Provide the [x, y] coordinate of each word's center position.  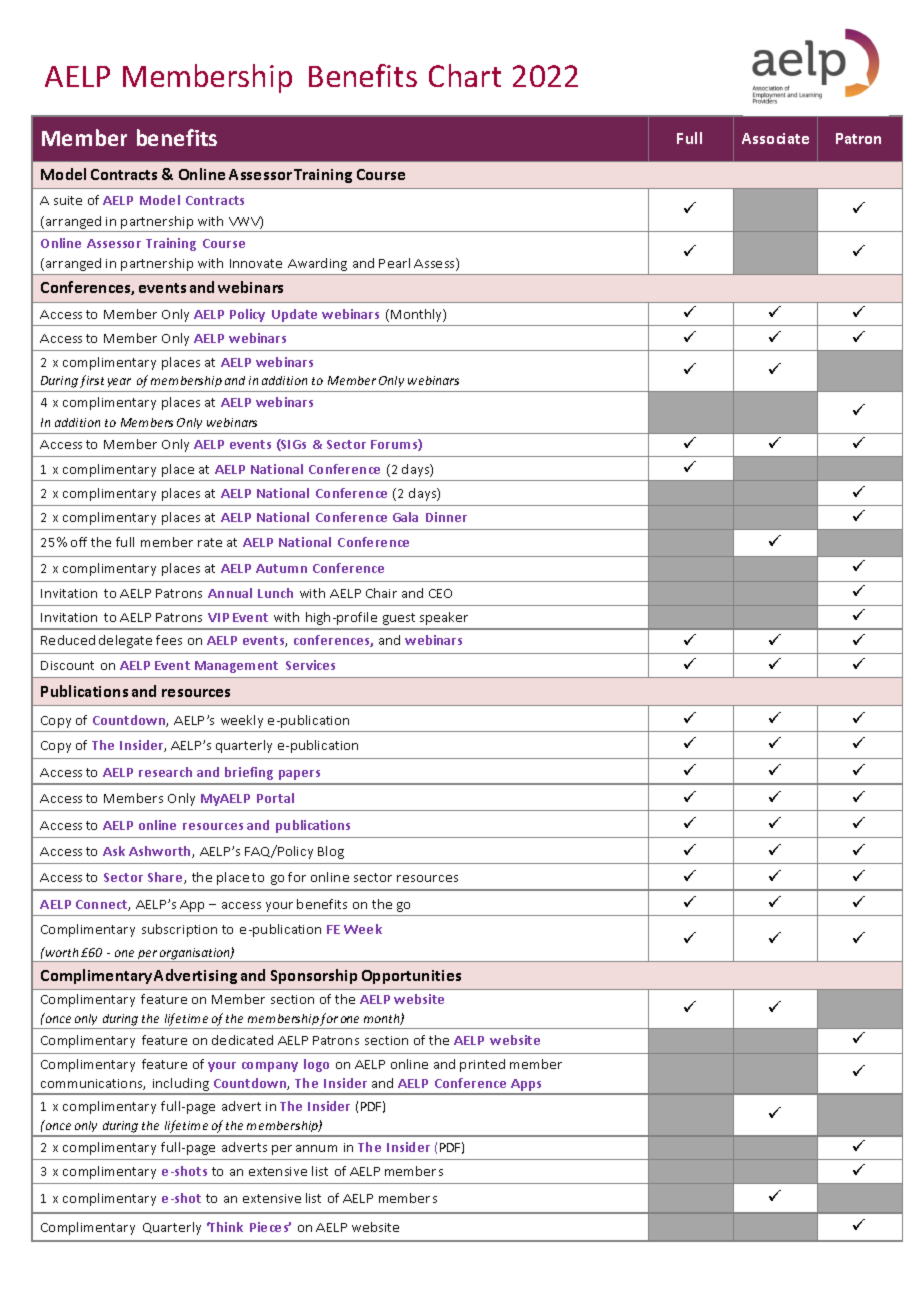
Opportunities [411, 977]
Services [310, 665]
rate [210, 542]
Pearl [394, 263]
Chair [381, 593]
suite [68, 200]
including [181, 1086]
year [119, 382]
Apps [527, 1086]
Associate [775, 138]
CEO [440, 593]
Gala [405, 517]
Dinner [446, 517]
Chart [465, 75]
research [165, 772]
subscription [179, 930]
